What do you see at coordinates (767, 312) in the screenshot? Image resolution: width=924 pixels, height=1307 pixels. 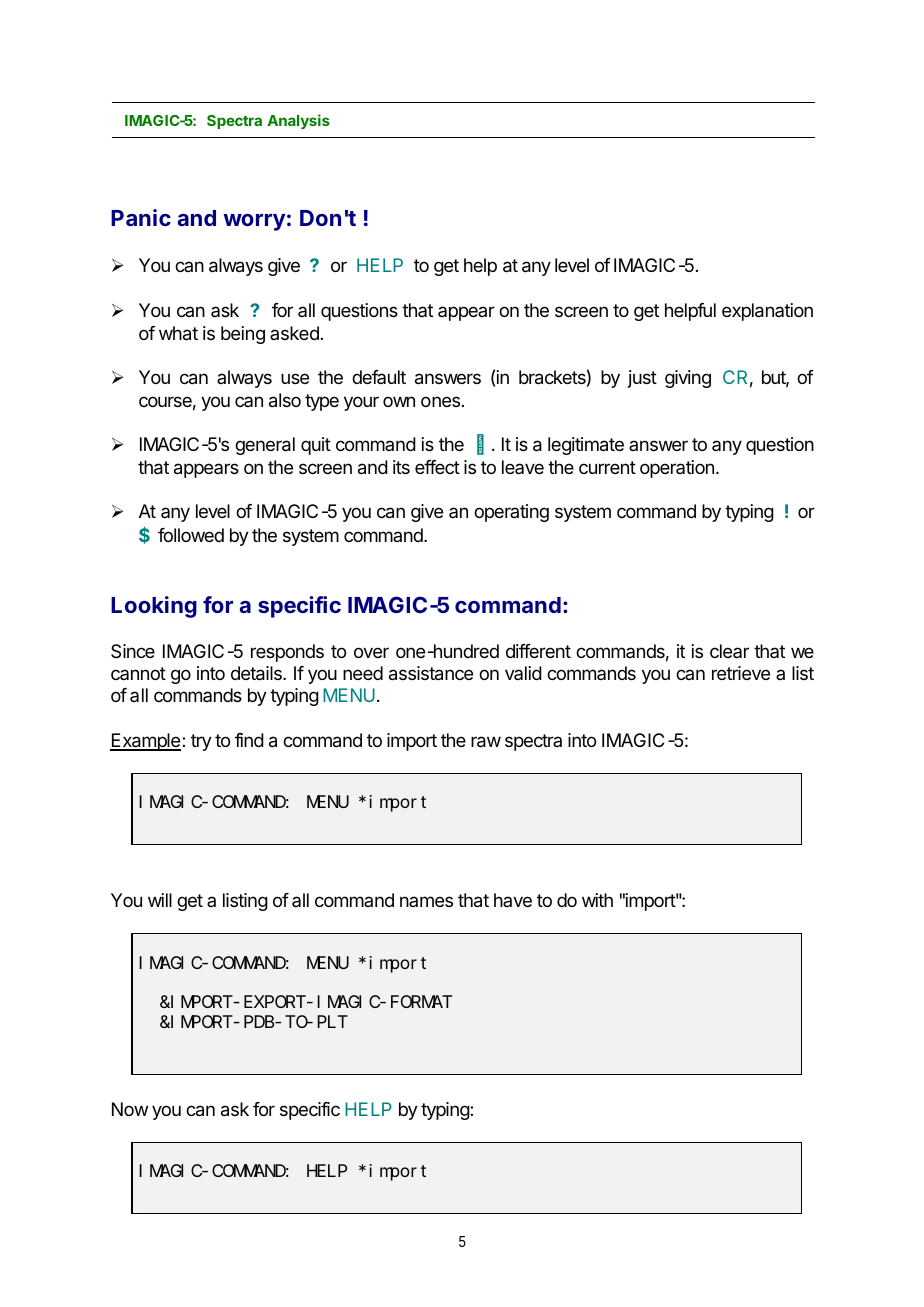 I see `explanation` at bounding box center [767, 312].
